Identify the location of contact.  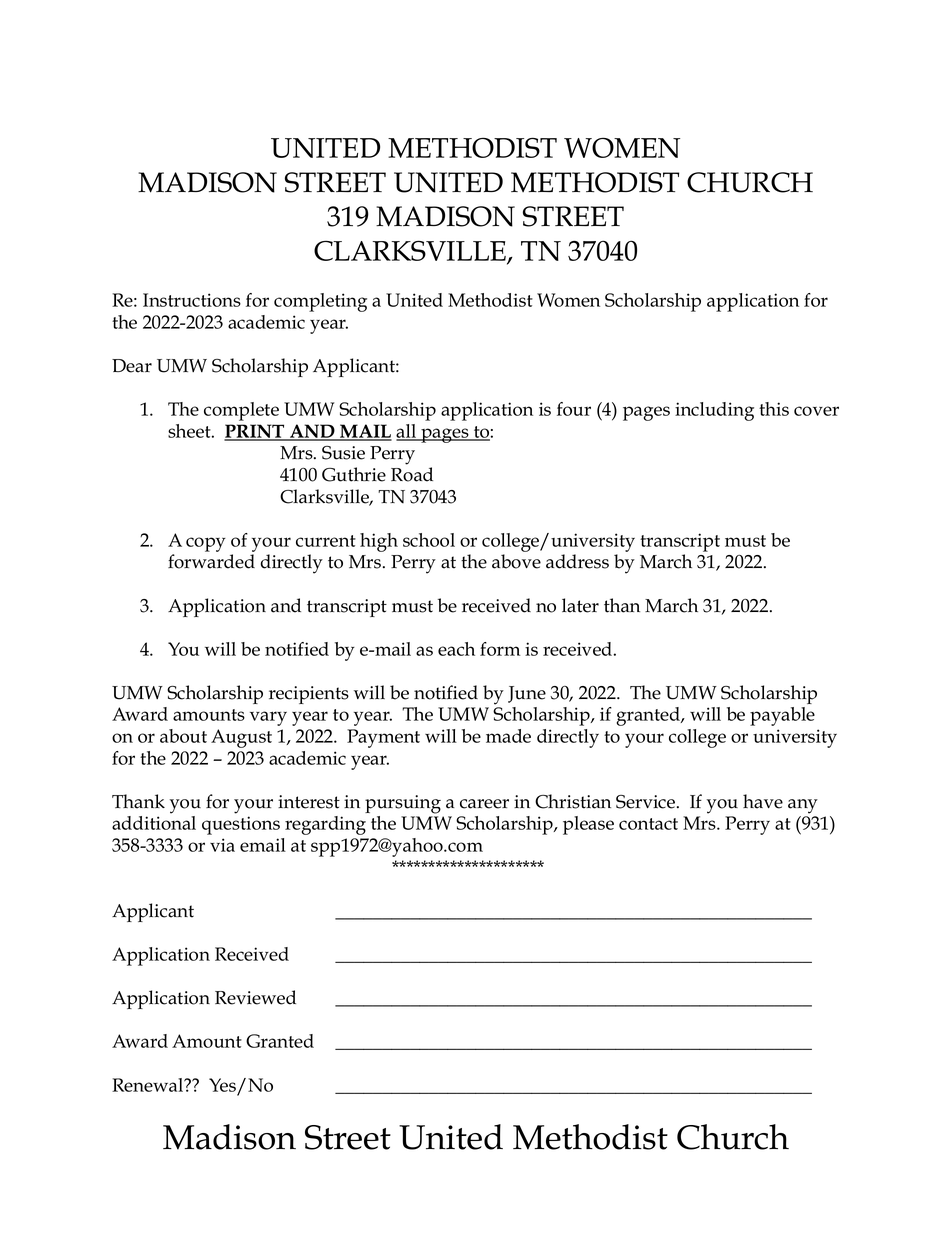
(648, 824).
